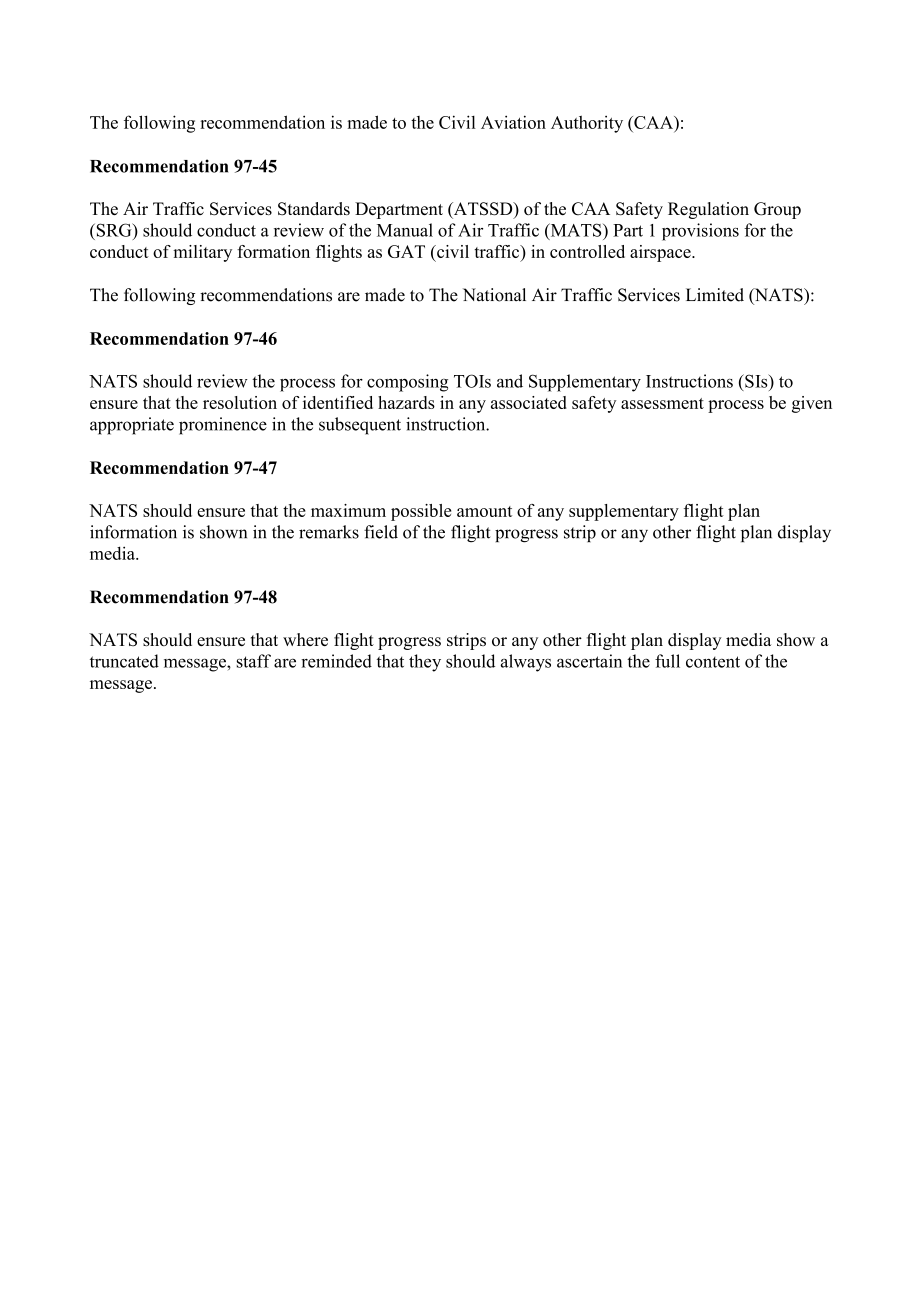  I want to click on they, so click(425, 663).
